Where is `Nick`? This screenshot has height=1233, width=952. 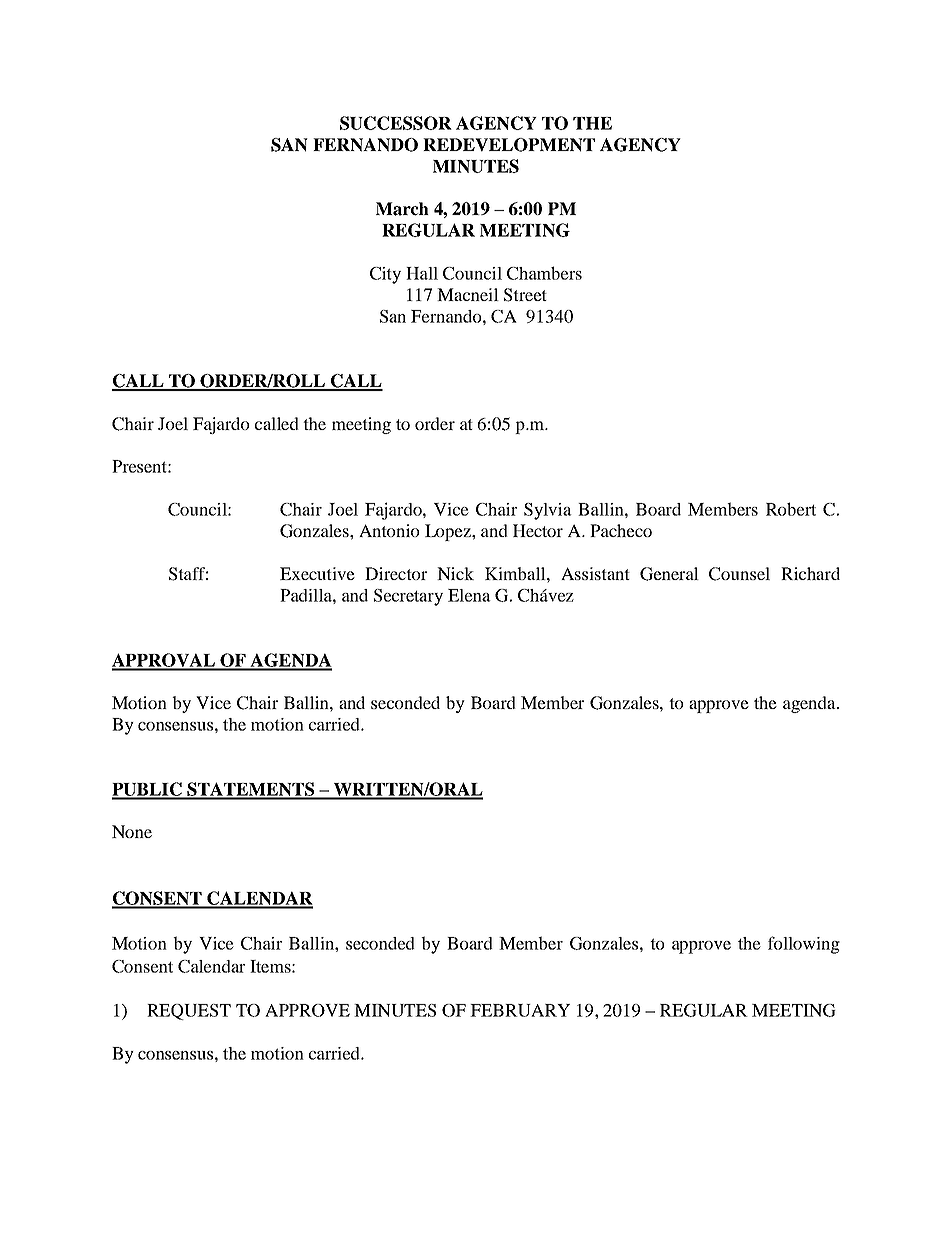 Nick is located at coordinates (455, 573).
